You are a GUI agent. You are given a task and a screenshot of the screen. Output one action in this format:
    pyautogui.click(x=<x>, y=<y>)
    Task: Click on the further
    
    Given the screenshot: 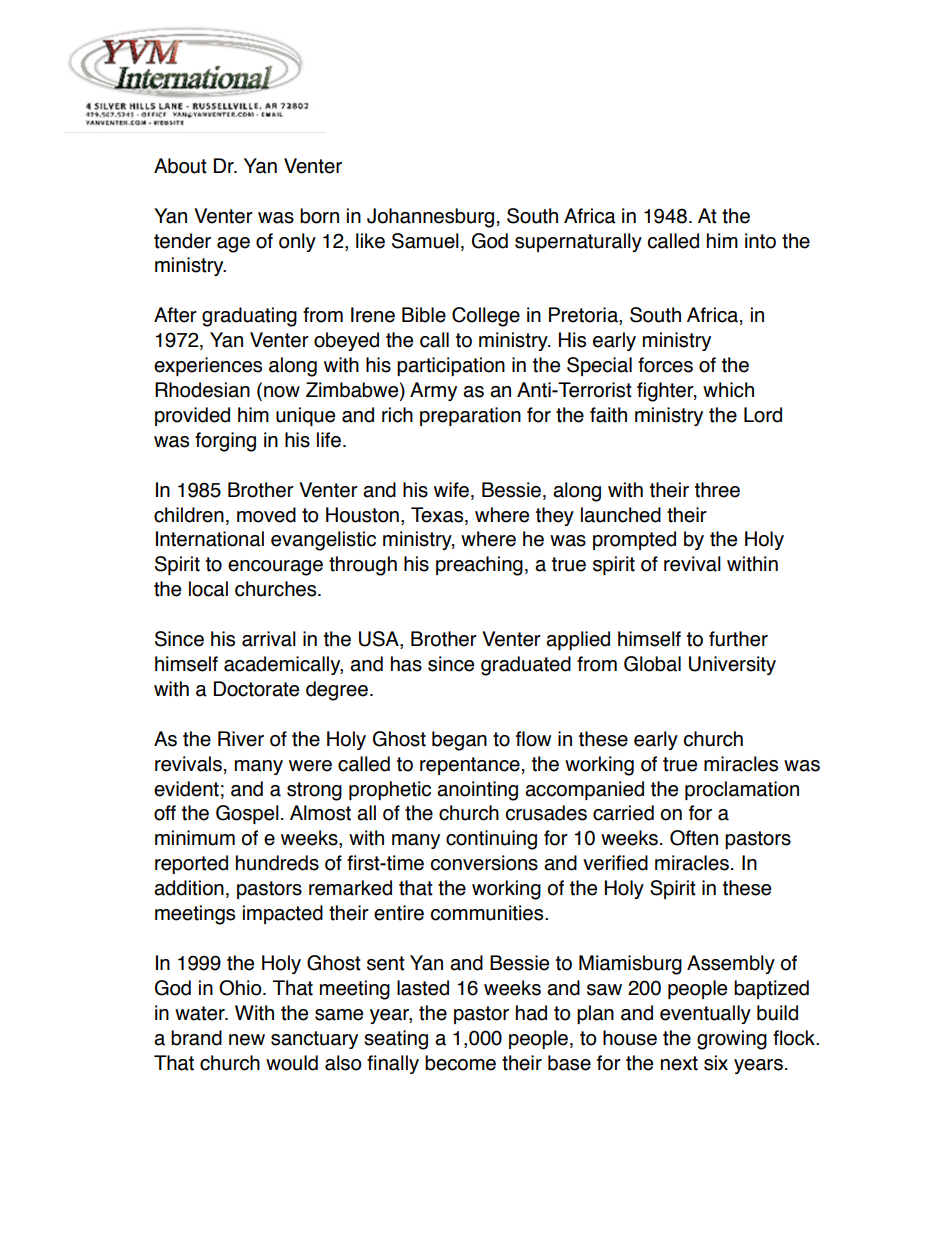 What is the action you would take?
    pyautogui.click(x=738, y=639)
